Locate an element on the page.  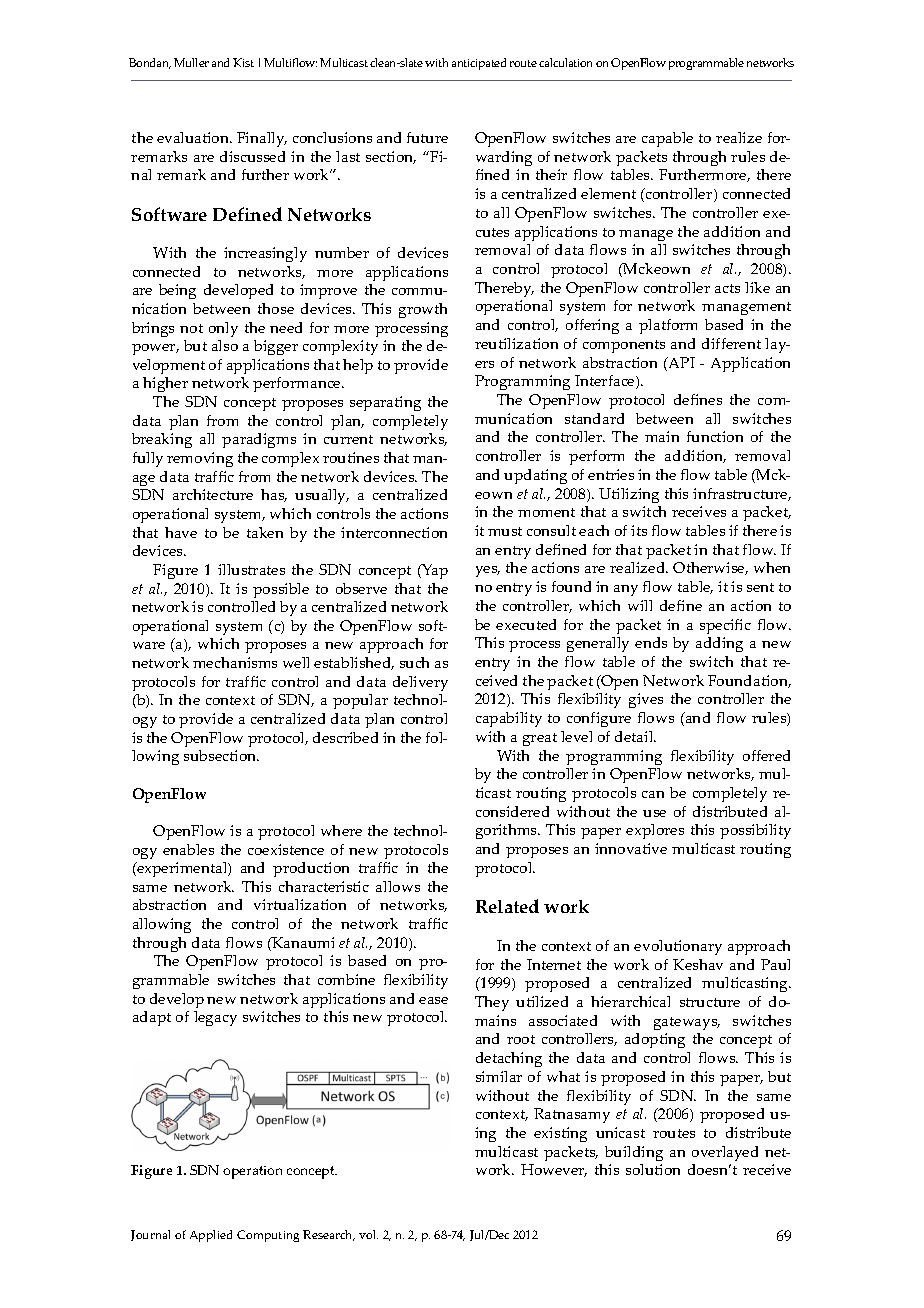
adding is located at coordinates (719, 644).
